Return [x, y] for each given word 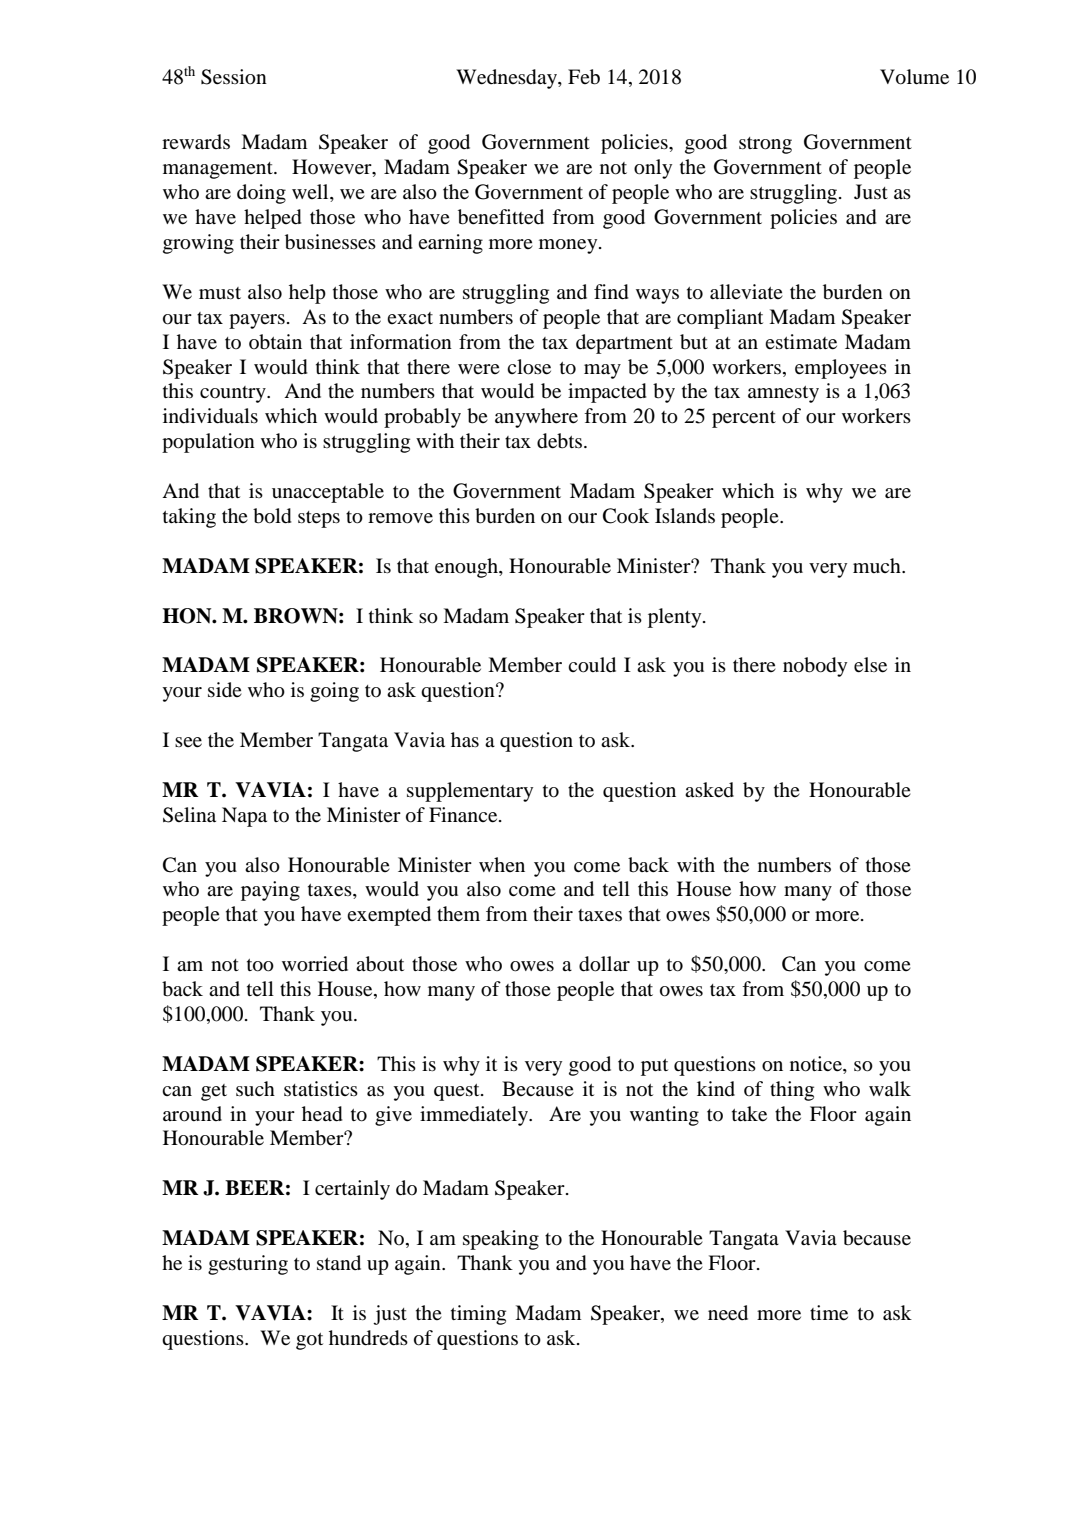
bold [272, 516]
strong [765, 145]
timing [478, 1315]
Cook [626, 516]
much [878, 565]
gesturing [248, 1265]
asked [709, 790]
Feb [584, 77]
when [502, 864]
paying [270, 891]
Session [234, 77]
